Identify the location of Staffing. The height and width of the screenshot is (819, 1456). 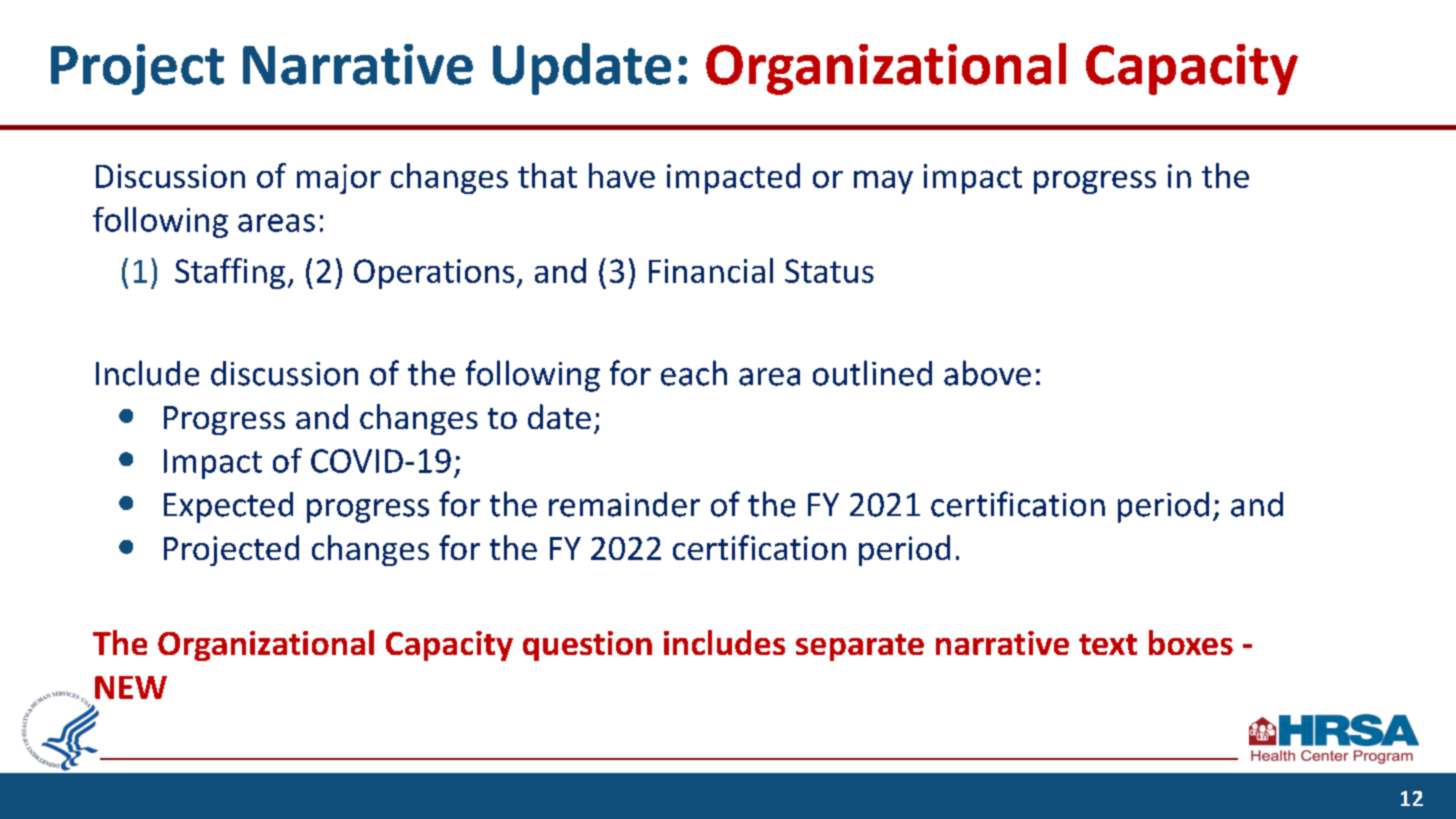
(230, 273).
